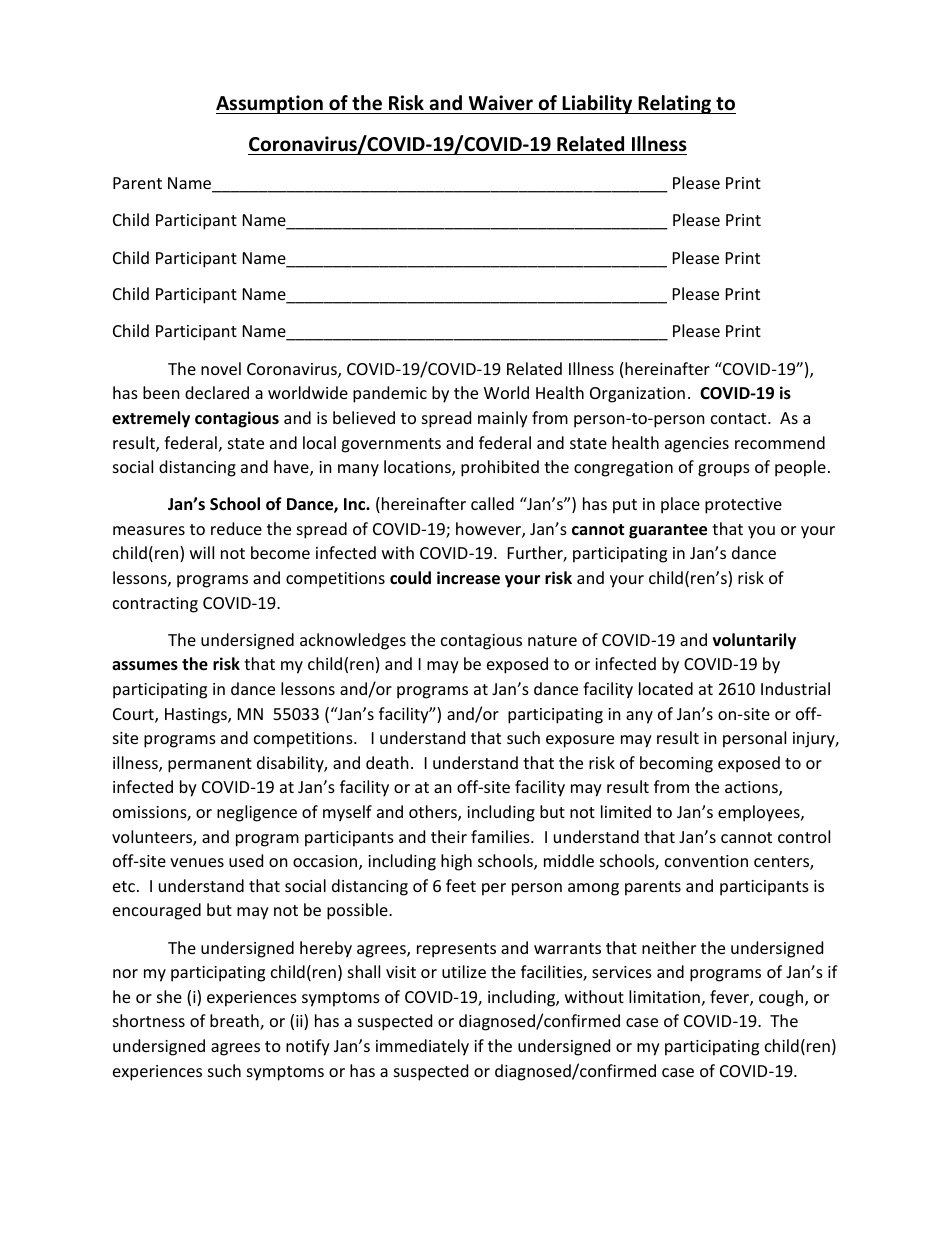 This document has width=952, height=1233. What do you see at coordinates (501, 103) in the document?
I see `Waiver` at bounding box center [501, 103].
